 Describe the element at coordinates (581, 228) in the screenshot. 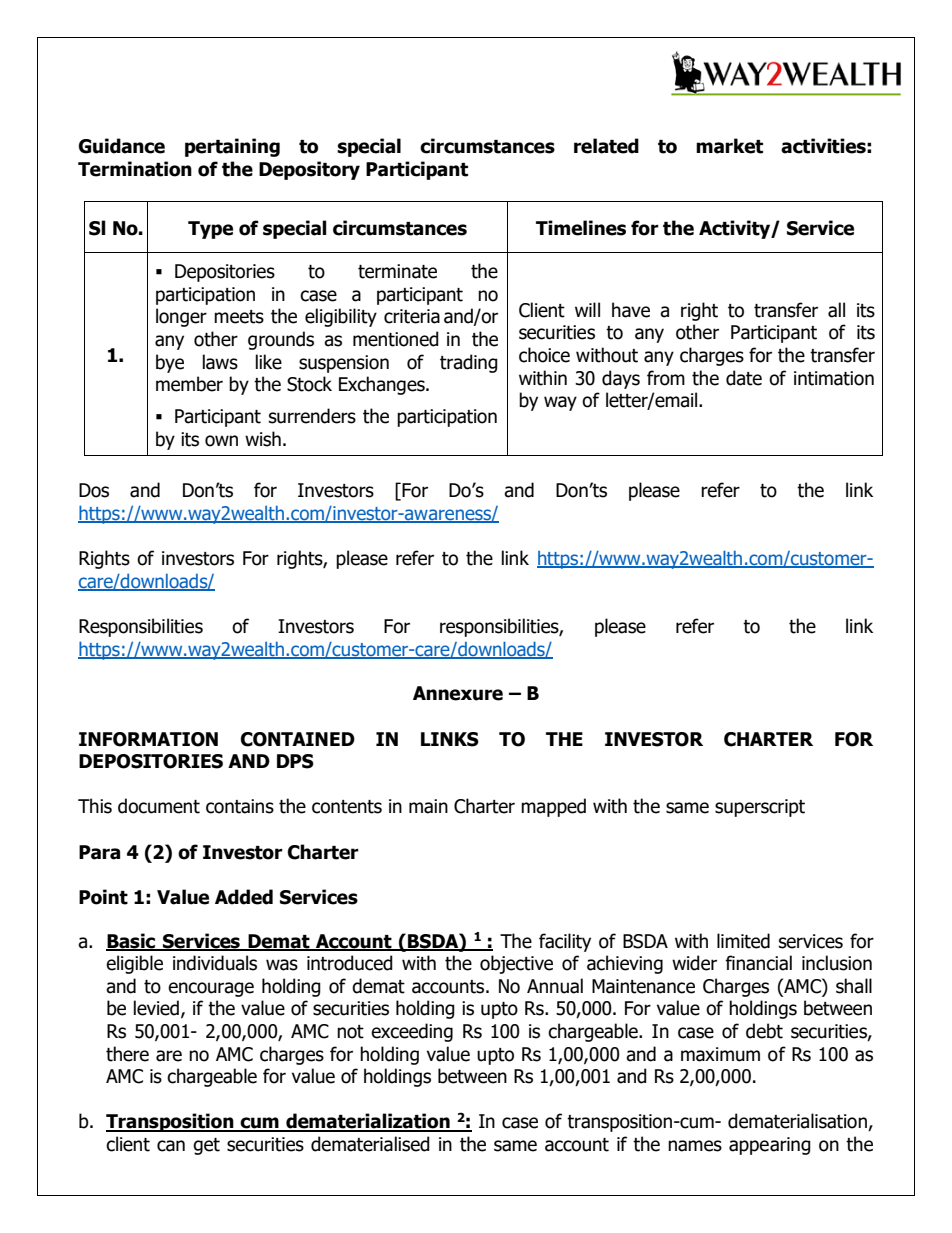

I see `Timelines` at that location.
